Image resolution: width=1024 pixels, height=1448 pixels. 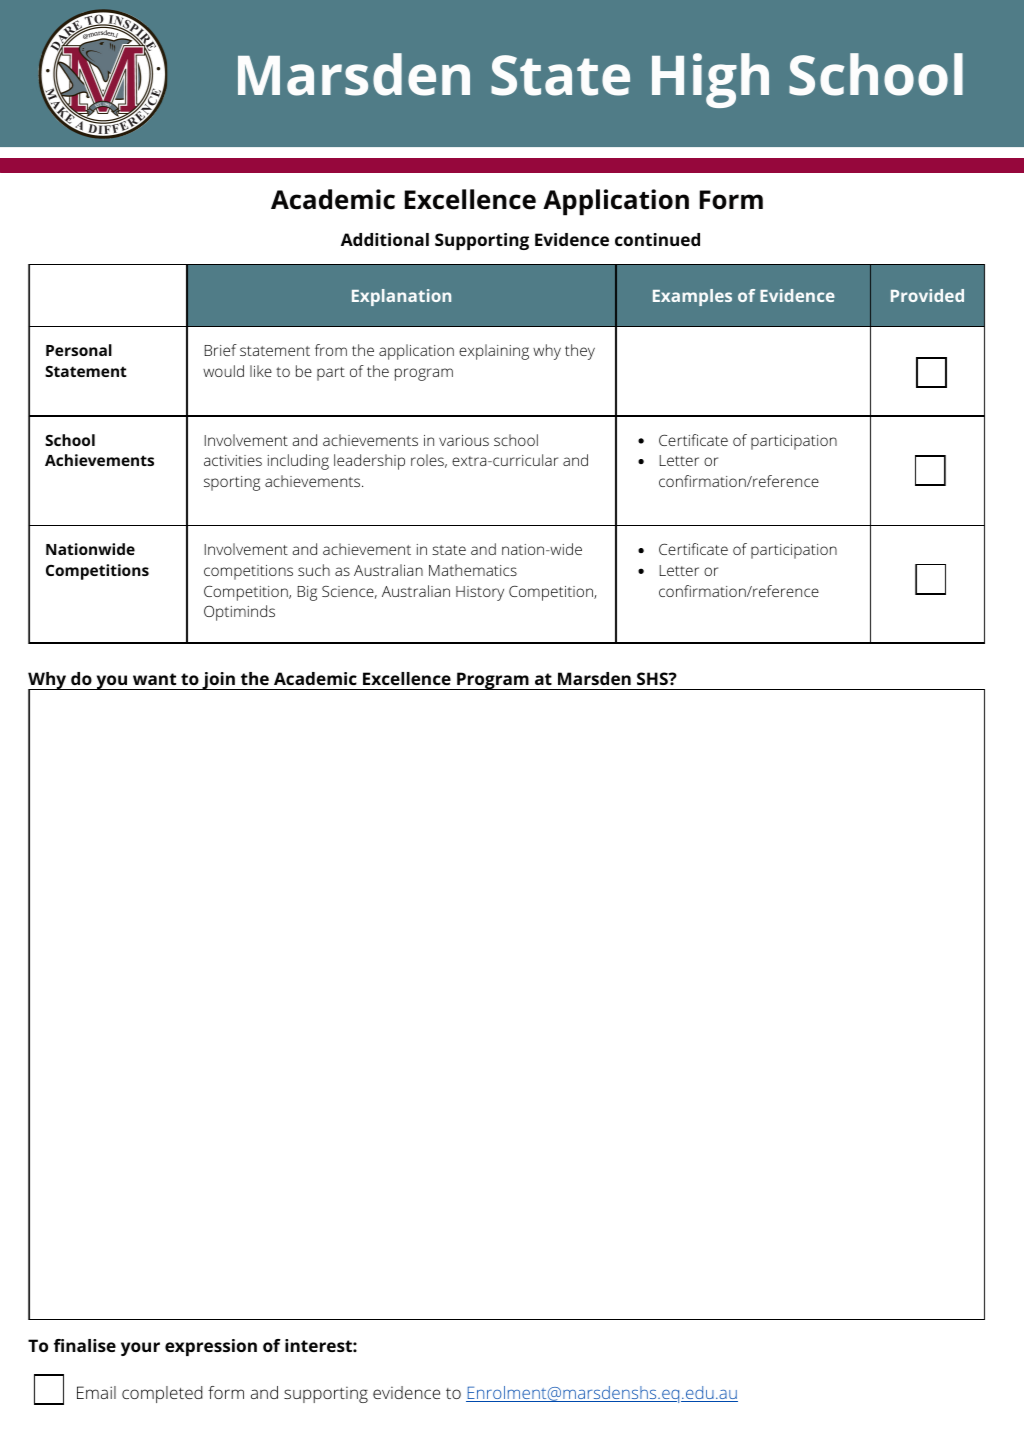 I want to click on join, so click(x=218, y=681).
